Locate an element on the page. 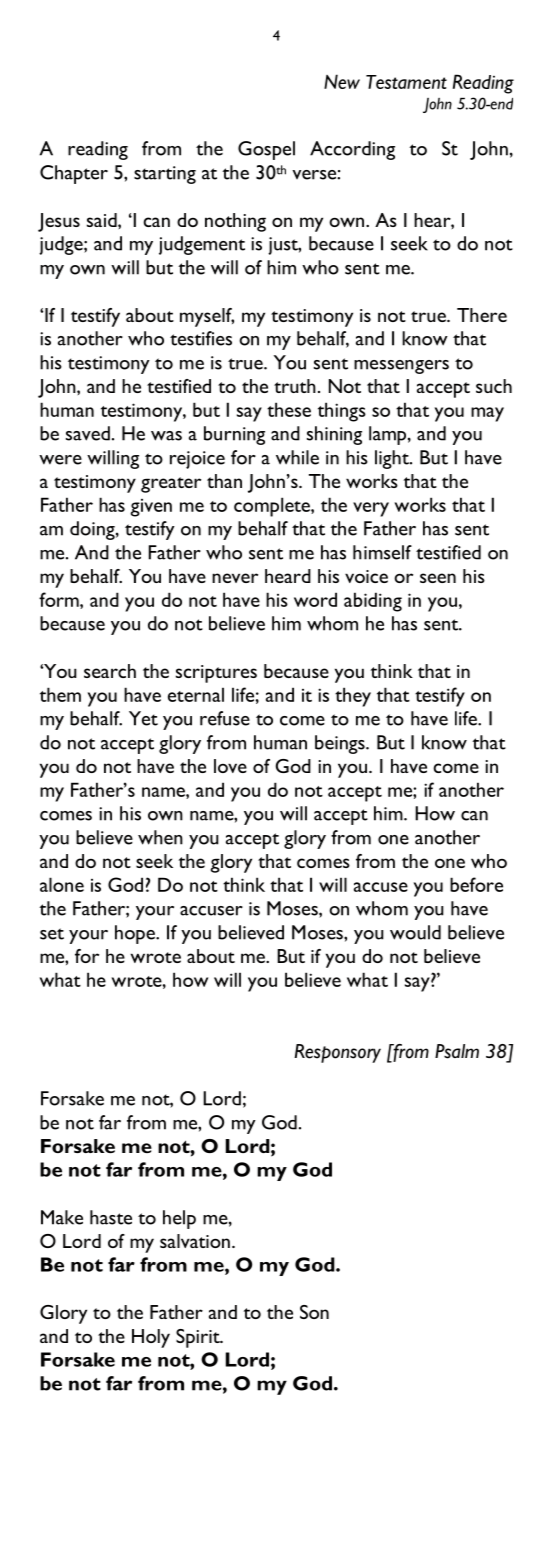 This document has height=1568, width=553. Psalm is located at coordinates (457, 1051).
